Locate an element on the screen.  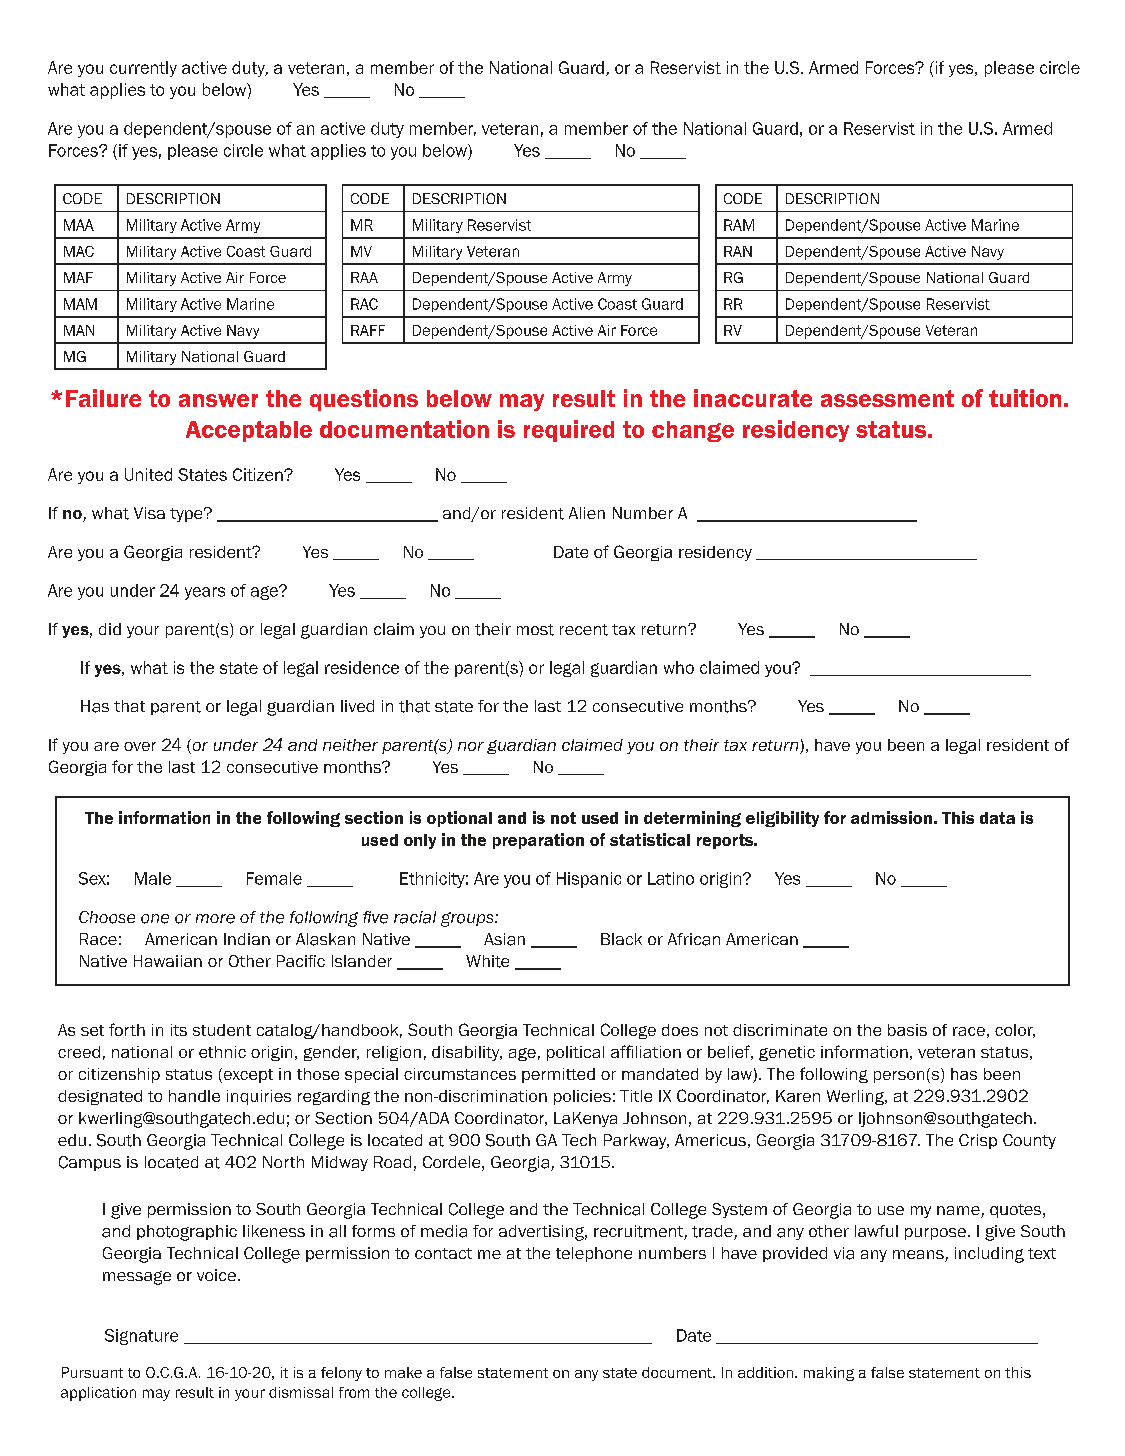
tuition is located at coordinates (1025, 398).
